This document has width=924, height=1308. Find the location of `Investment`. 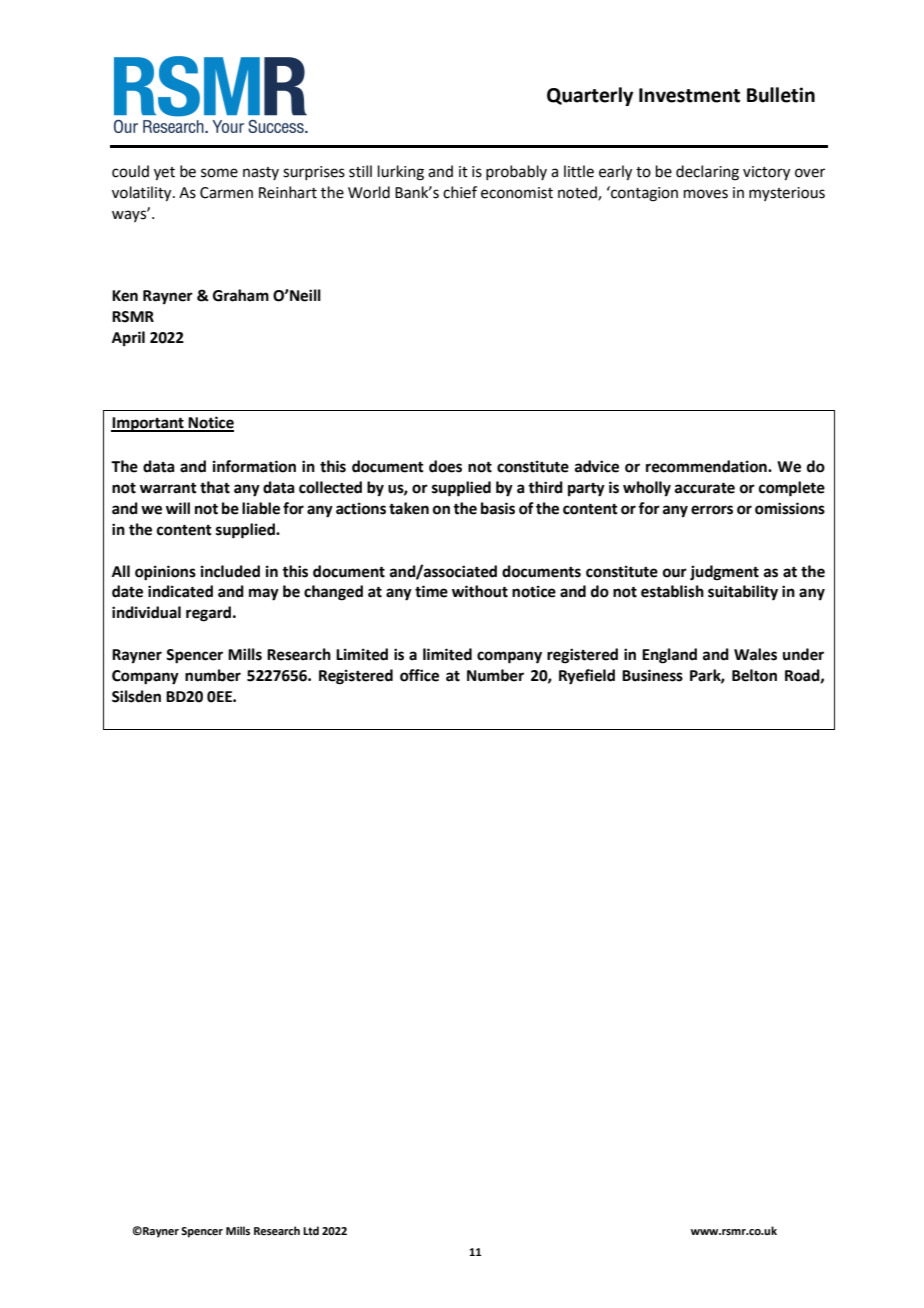

Investment is located at coordinates (689, 95).
